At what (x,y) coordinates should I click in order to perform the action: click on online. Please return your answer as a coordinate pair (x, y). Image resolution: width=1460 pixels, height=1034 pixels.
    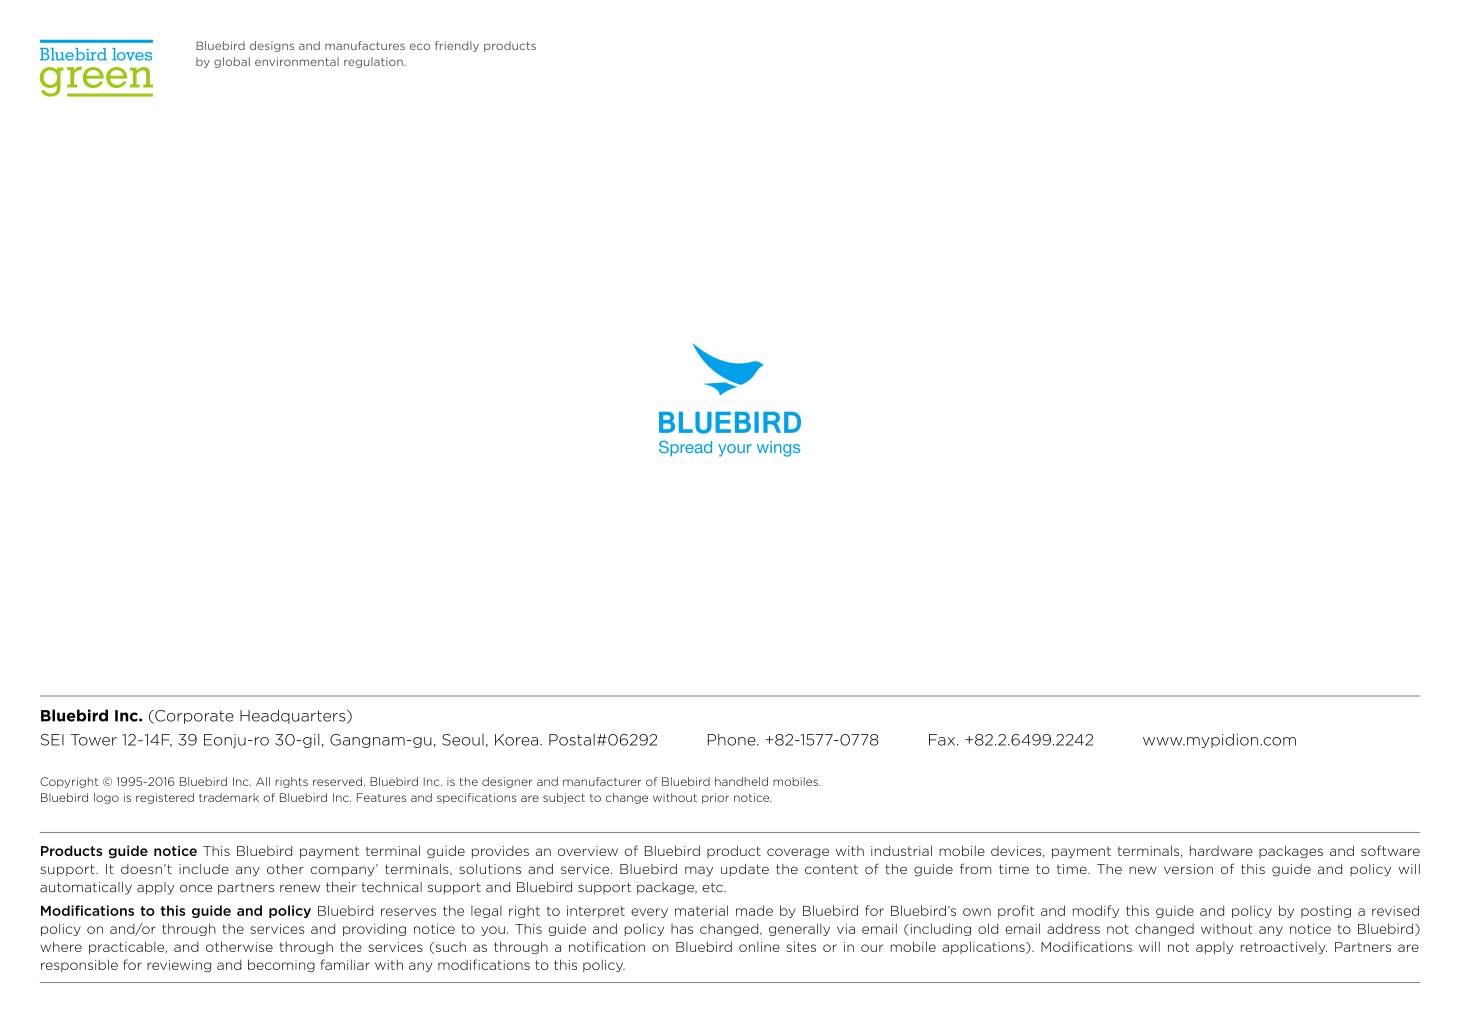
    Looking at the image, I should click on (759, 947).
